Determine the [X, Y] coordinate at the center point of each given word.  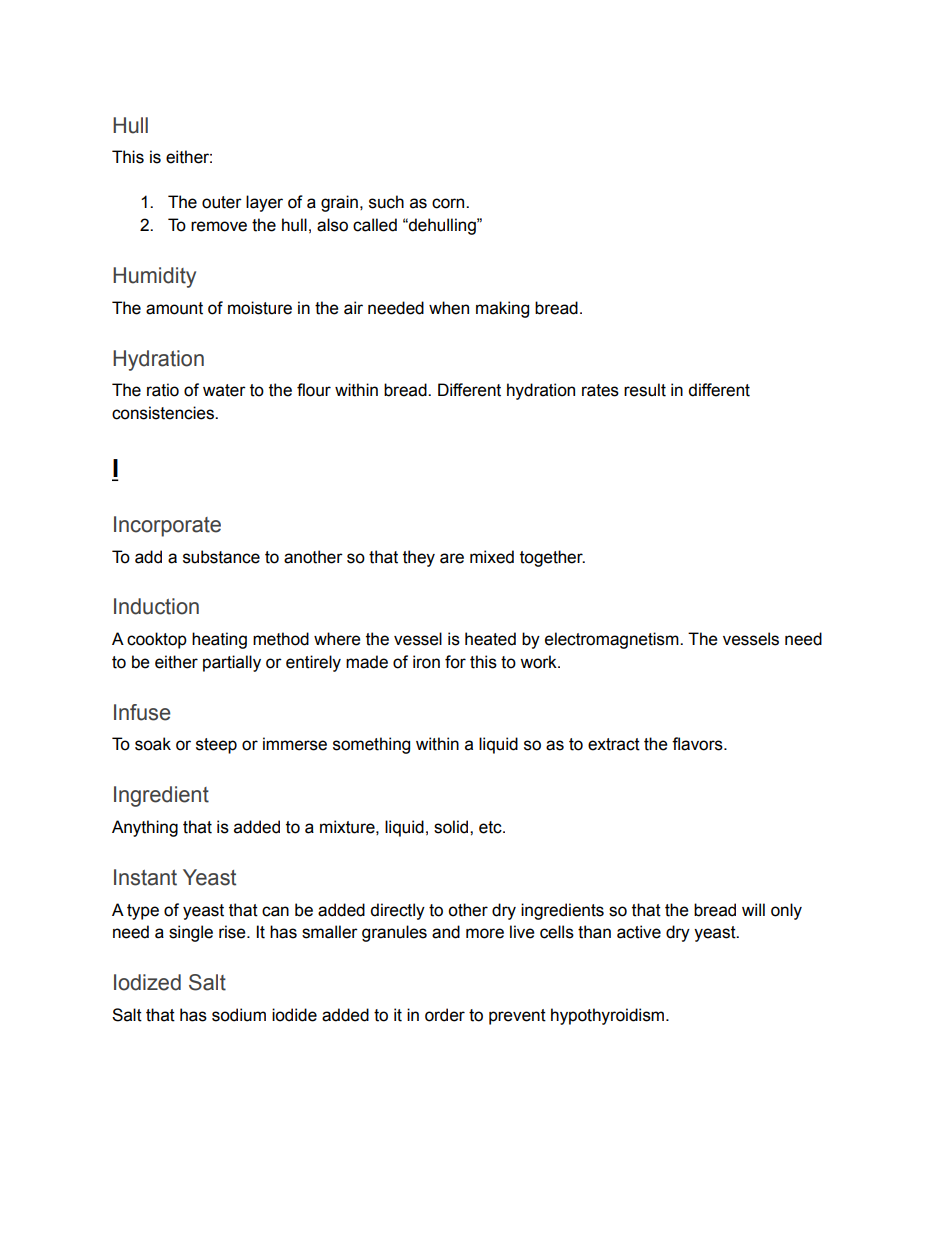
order [445, 1015]
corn [449, 203]
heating [219, 640]
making [502, 309]
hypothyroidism [609, 1016]
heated [490, 639]
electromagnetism [613, 640]
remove [219, 226]
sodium [239, 1015]
